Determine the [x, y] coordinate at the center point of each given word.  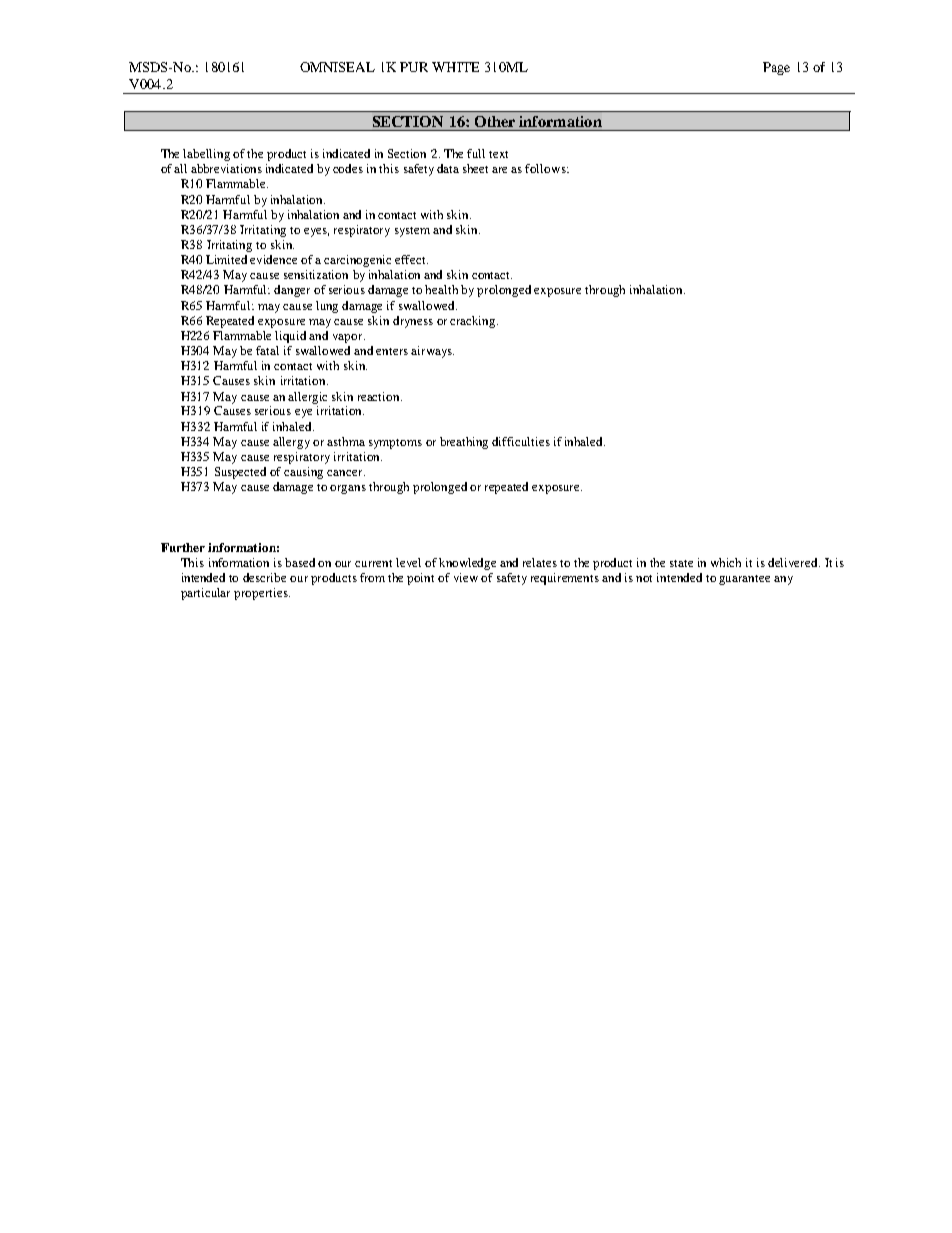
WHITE [455, 67]
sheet [475, 168]
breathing [464, 443]
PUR [414, 67]
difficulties [521, 441]
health [441, 289]
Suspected [240, 473]
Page [776, 68]
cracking [474, 322]
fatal [267, 350]
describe [264, 577]
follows [546, 168]
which [726, 562]
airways [432, 352]
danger [292, 291]
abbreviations [226, 168]
